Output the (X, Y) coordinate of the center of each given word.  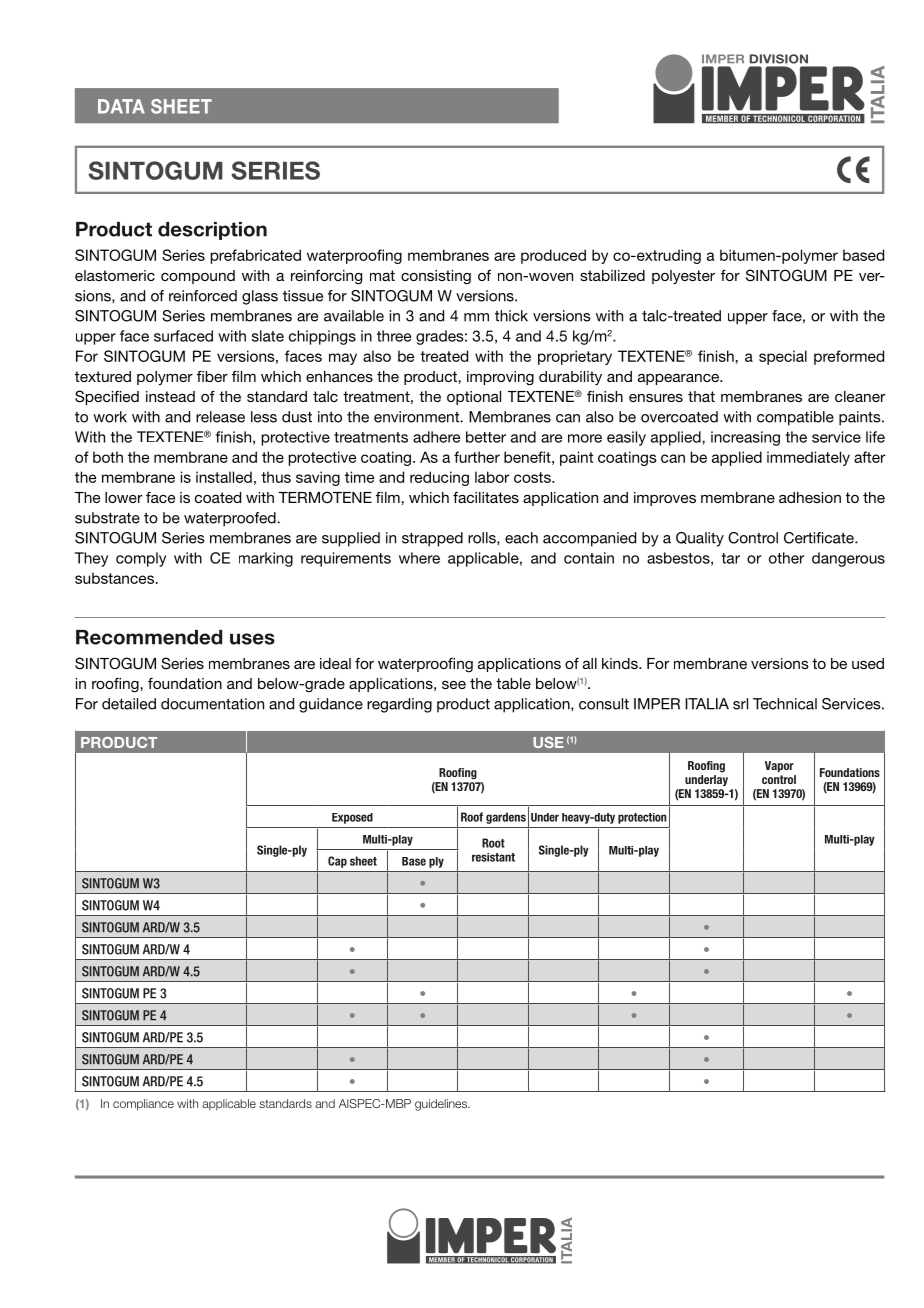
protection (642, 818)
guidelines (442, 1105)
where (419, 558)
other (786, 558)
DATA (121, 106)
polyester (683, 277)
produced (553, 256)
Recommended (149, 637)
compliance (143, 1105)
